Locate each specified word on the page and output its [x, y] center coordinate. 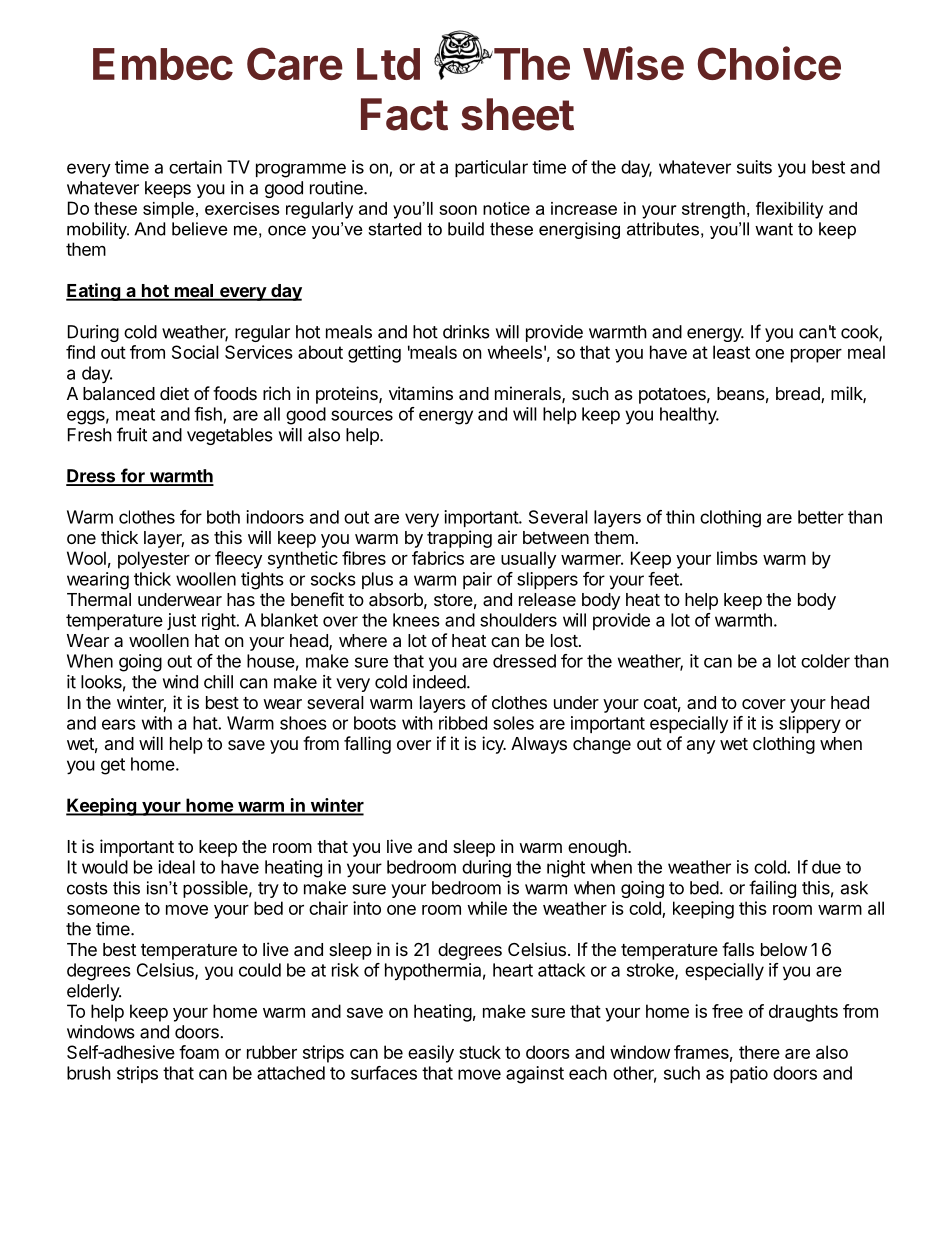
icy [494, 745]
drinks [466, 332]
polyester [154, 560]
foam [199, 1052]
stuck [480, 1052]
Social [195, 352]
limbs [737, 558]
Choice [769, 63]
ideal [176, 867]
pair [477, 580]
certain [195, 167]
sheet [517, 114]
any [701, 747]
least [731, 352]
